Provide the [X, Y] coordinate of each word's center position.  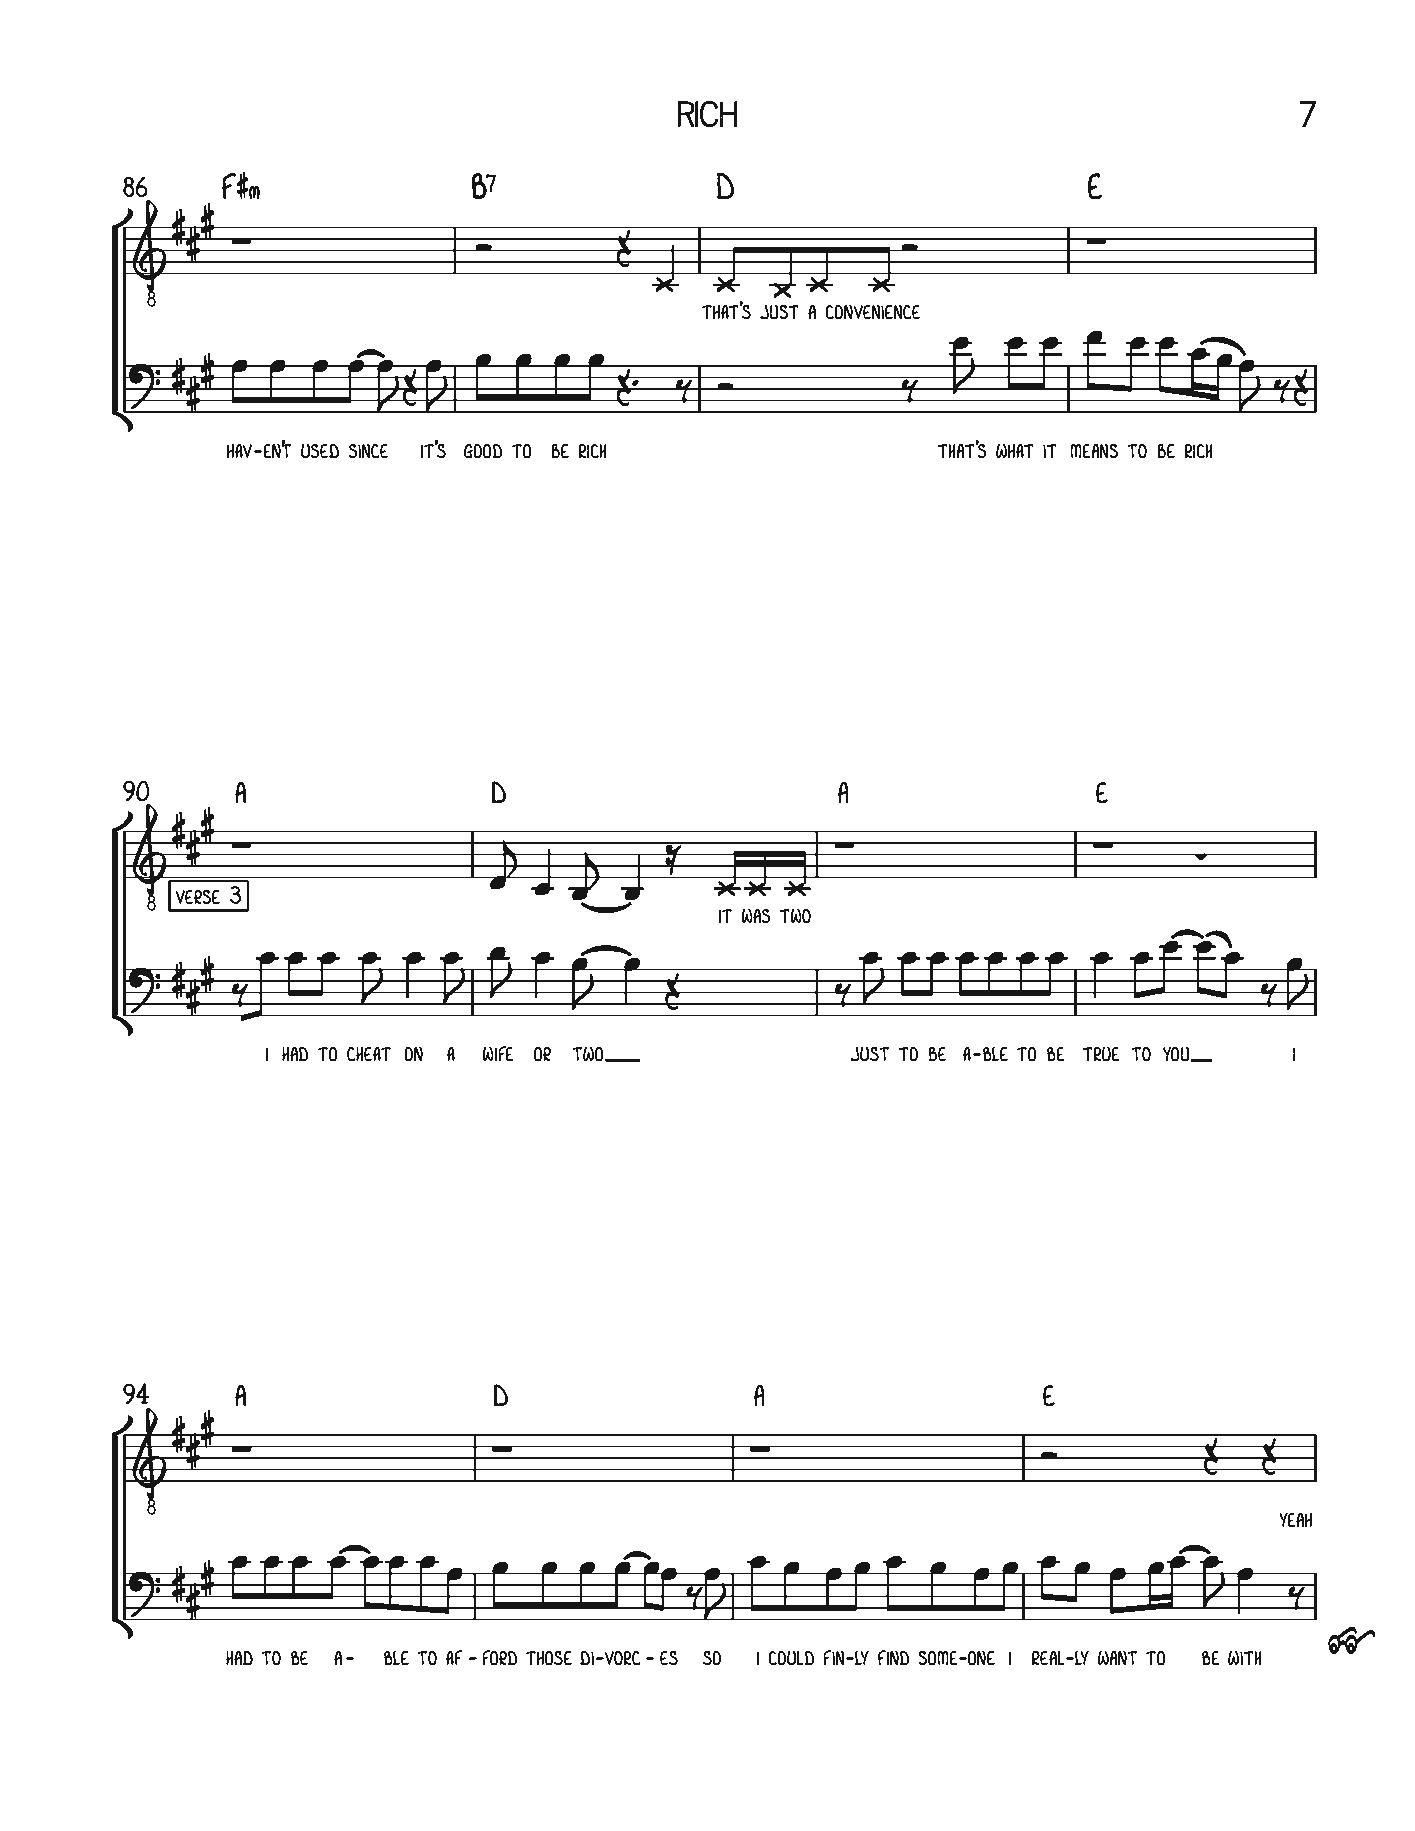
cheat [369, 1053]
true [1101, 1053]
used [320, 450]
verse [197, 896]
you [1177, 1054]
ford [500, 1657]
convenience [872, 311]
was [756, 915]
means [1094, 450]
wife [498, 1053]
